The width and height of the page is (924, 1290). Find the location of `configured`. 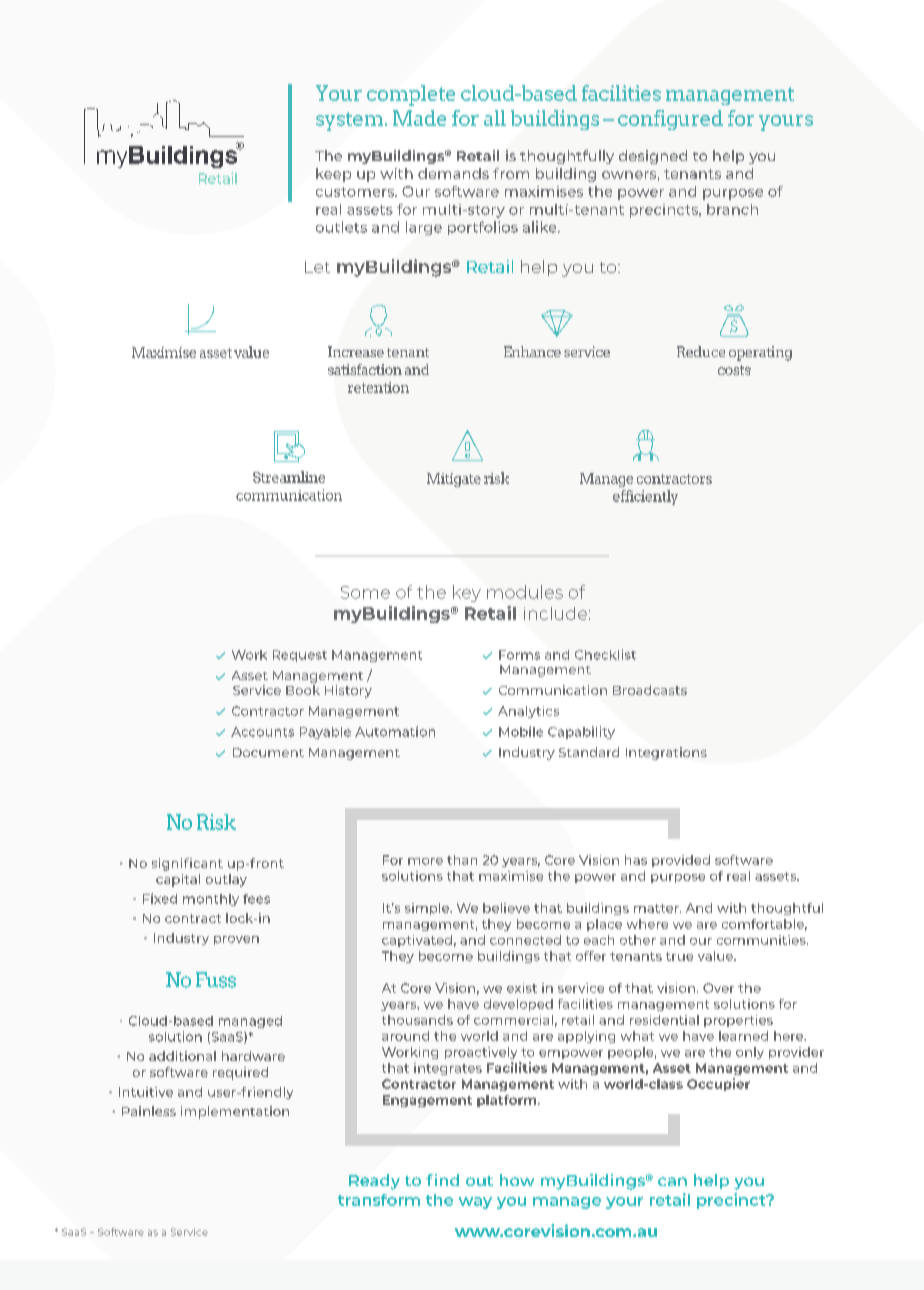

configured is located at coordinates (670, 120).
